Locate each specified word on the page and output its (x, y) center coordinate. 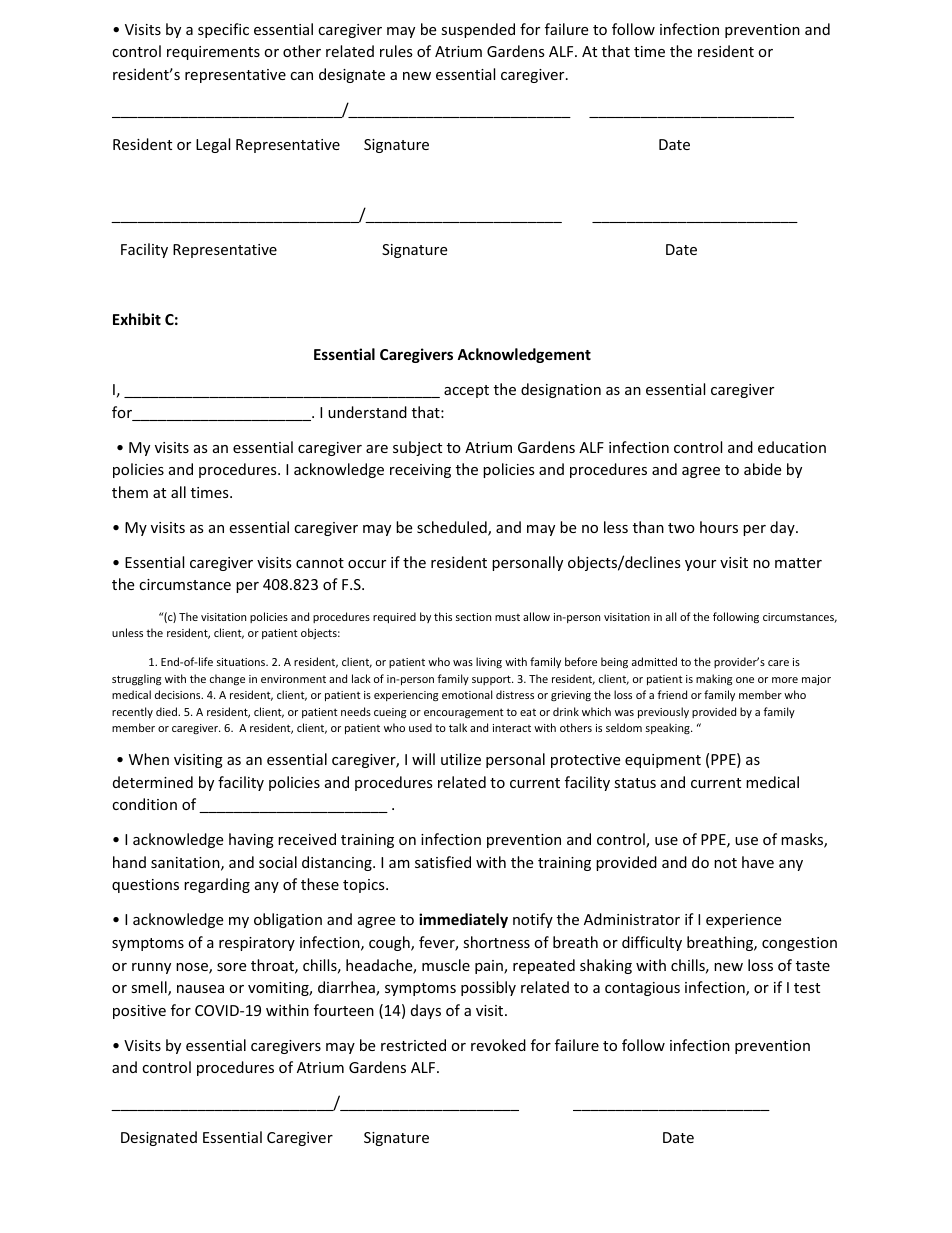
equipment (663, 761)
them (130, 492)
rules (396, 51)
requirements (213, 53)
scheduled (453, 528)
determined (153, 782)
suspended (478, 30)
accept (466, 391)
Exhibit (137, 319)
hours (719, 527)
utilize (461, 759)
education (792, 447)
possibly (488, 988)
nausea (200, 989)
